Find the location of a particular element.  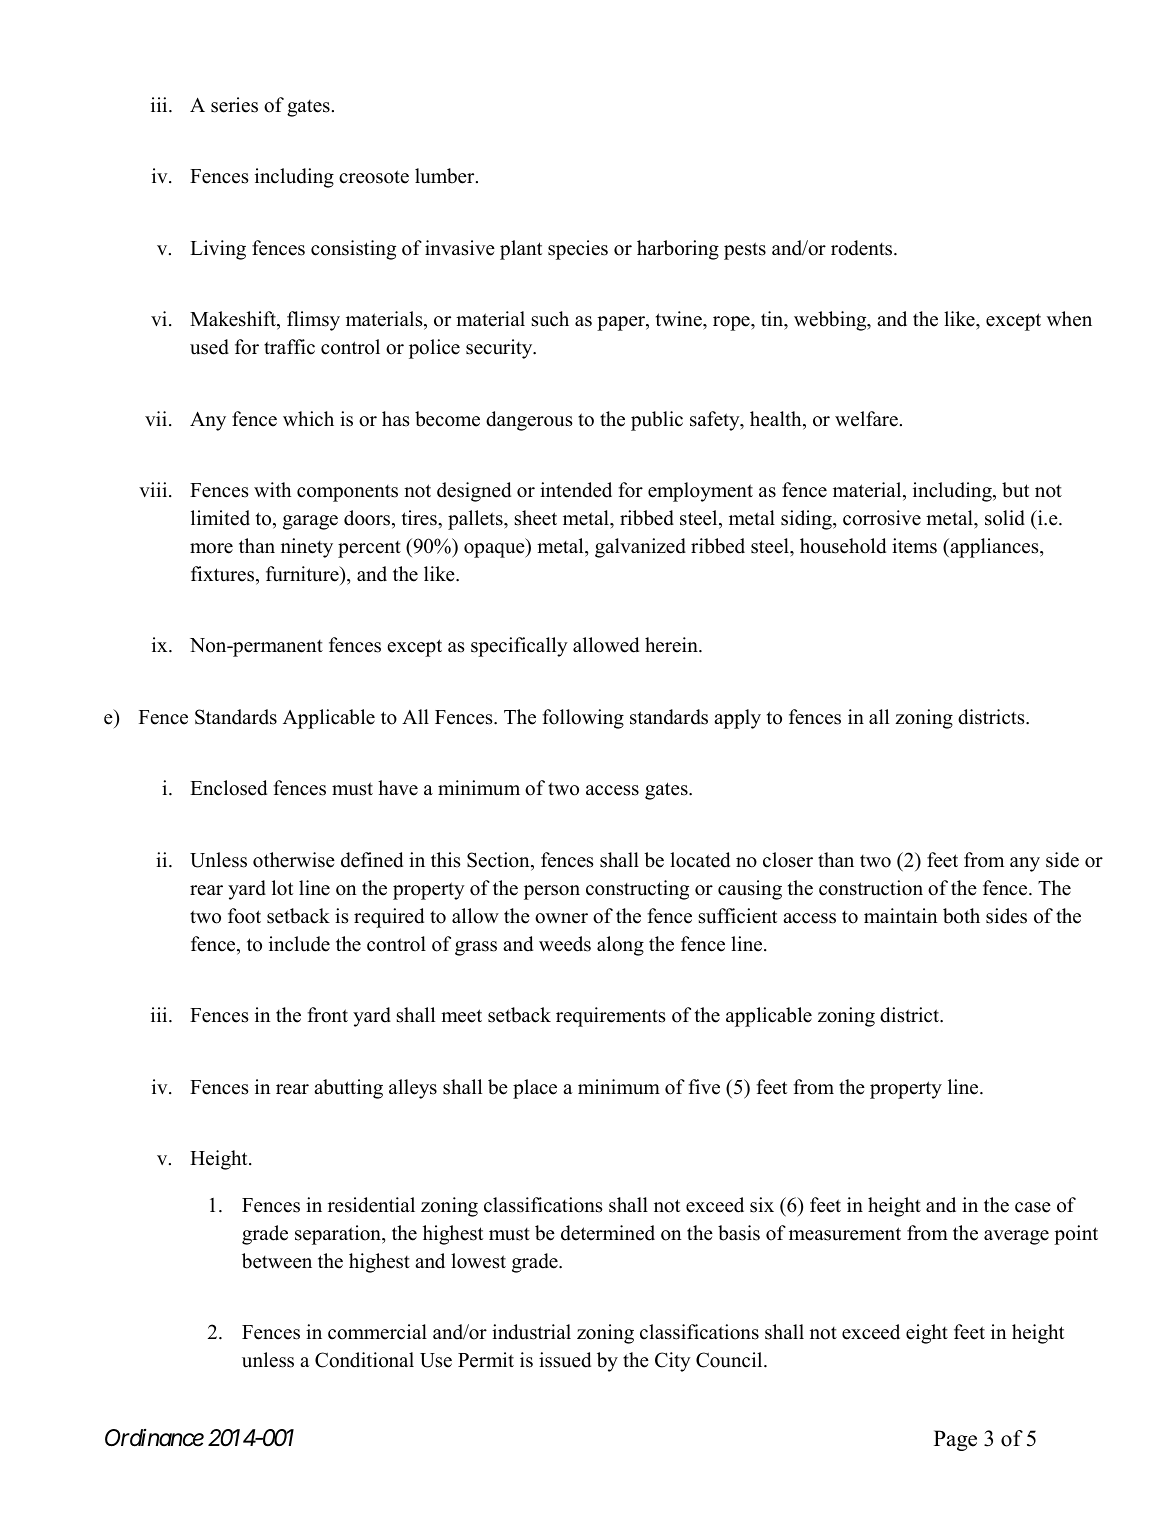

intended is located at coordinates (576, 490).
